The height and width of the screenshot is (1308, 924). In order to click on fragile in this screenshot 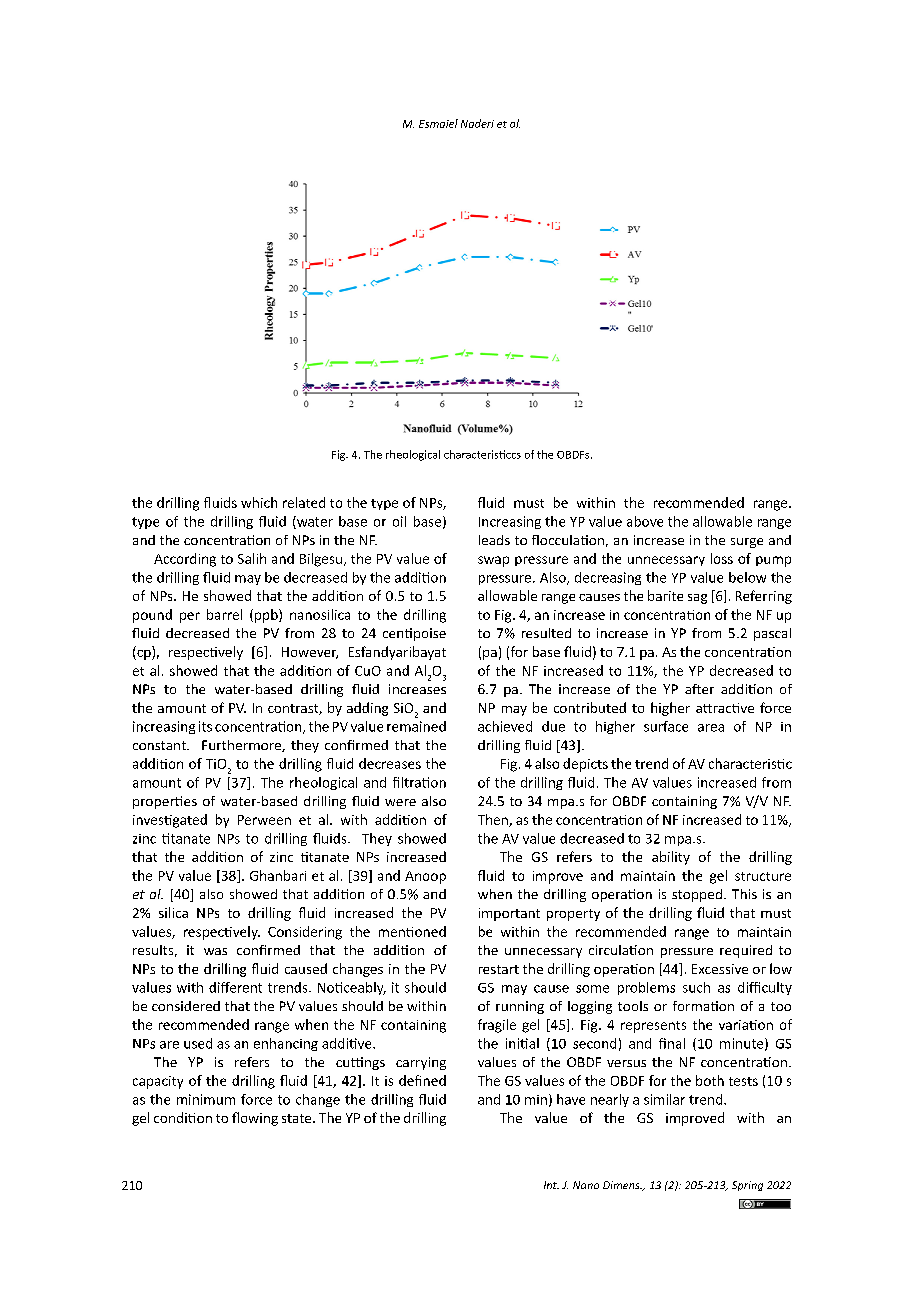, I will do `click(497, 1026)`.
